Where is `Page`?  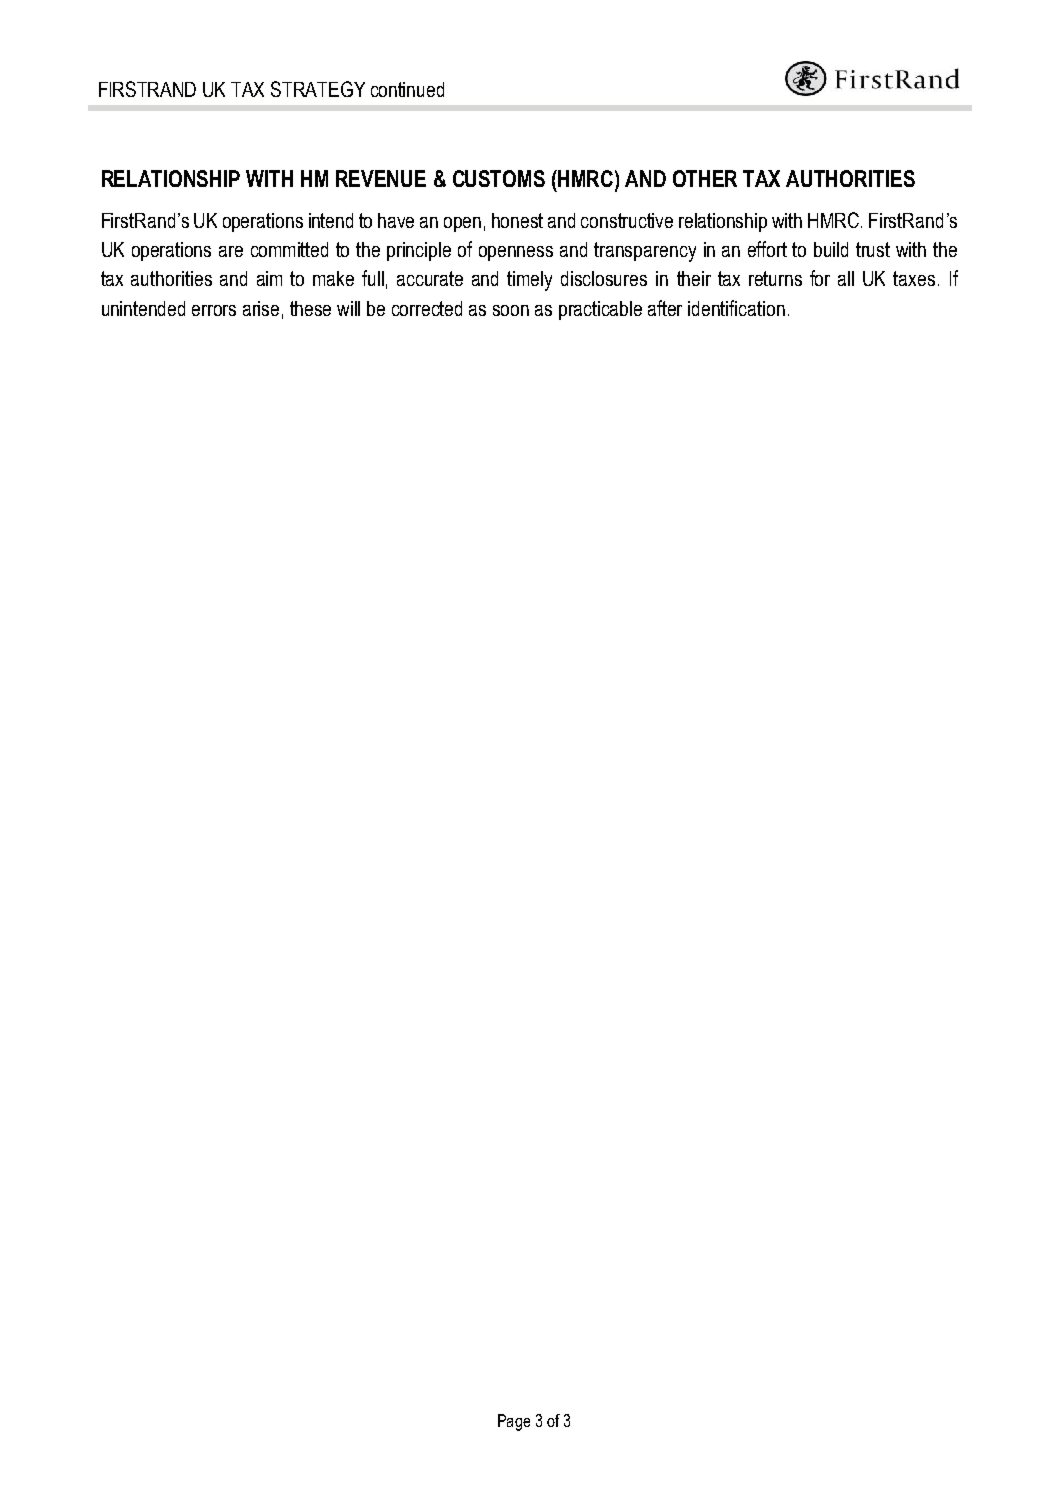
Page is located at coordinates (514, 1422).
